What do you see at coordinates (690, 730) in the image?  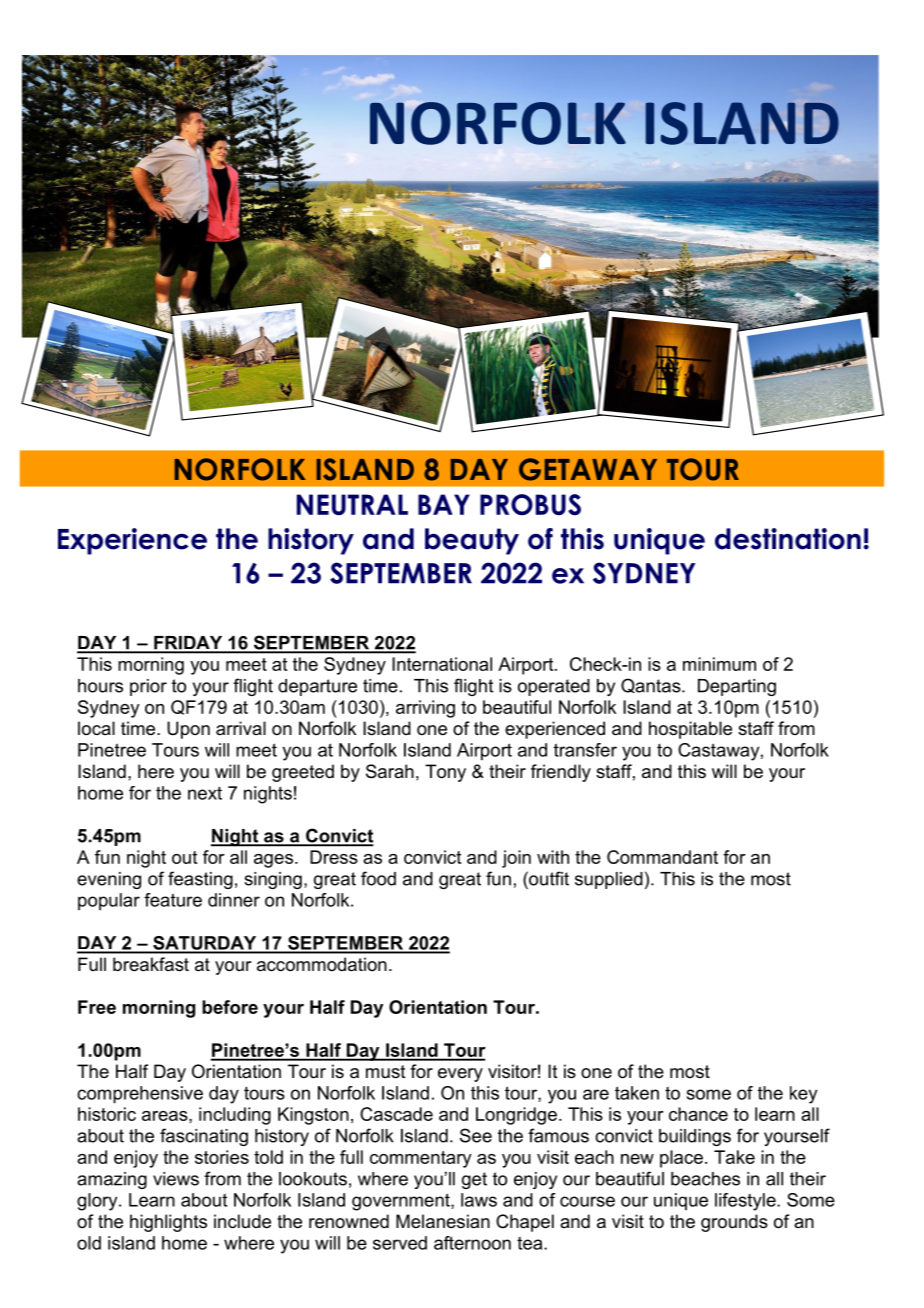 I see `hospitable` at bounding box center [690, 730].
